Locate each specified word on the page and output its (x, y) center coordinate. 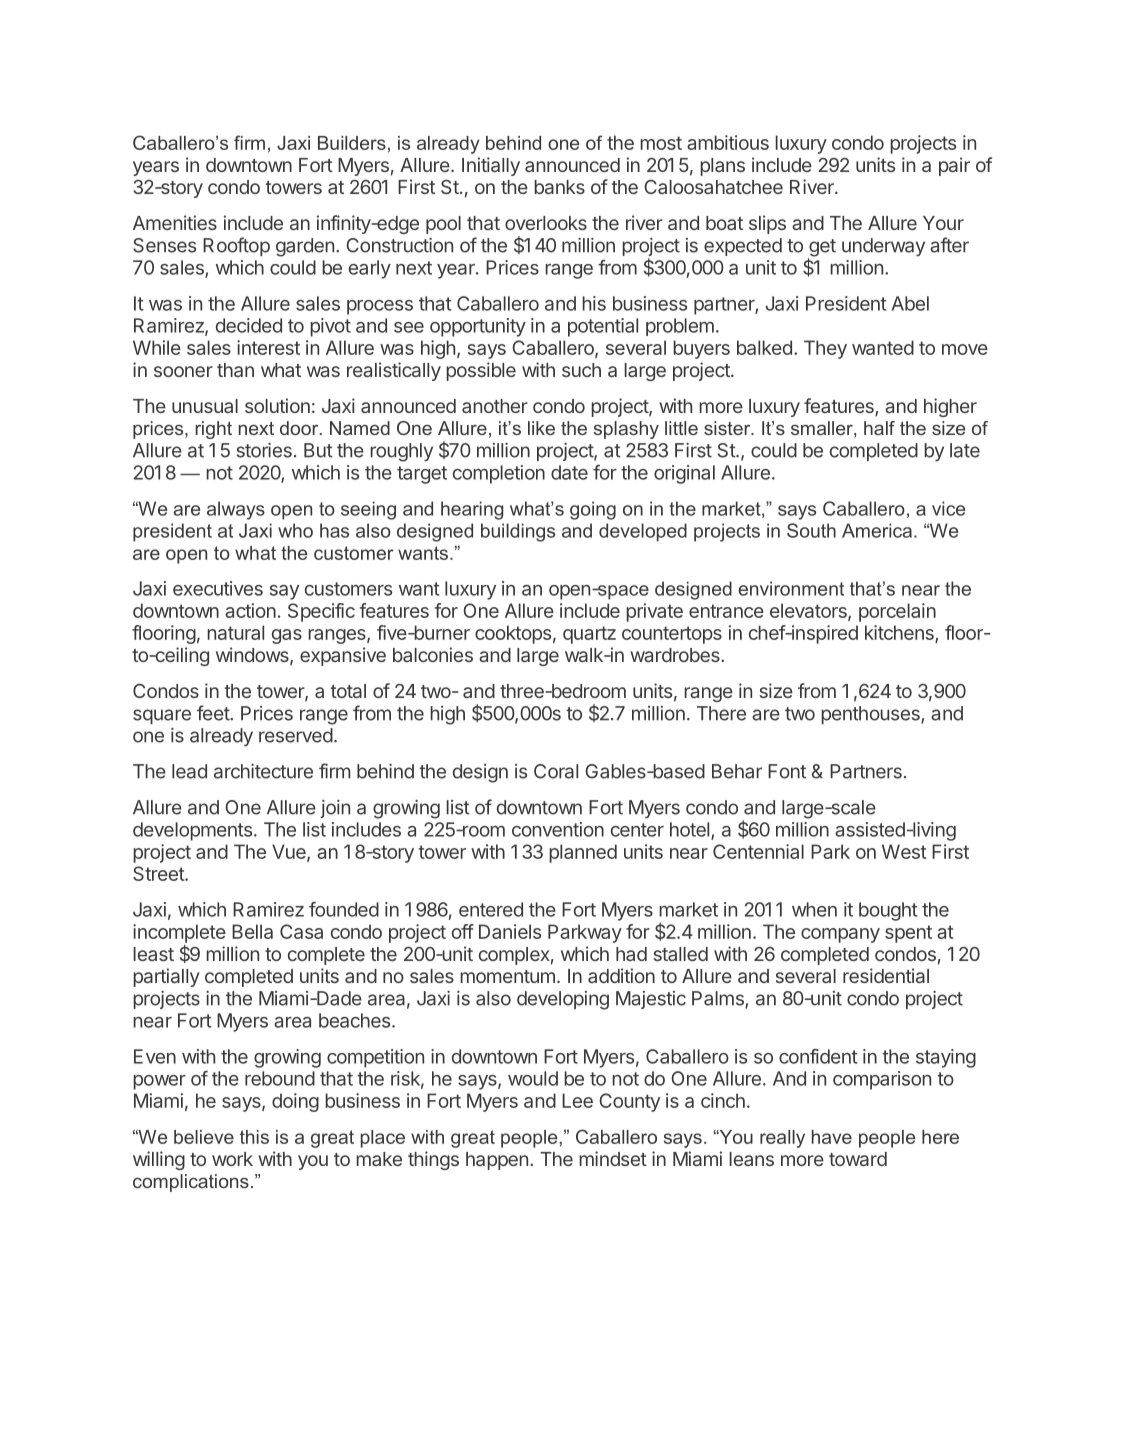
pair (954, 166)
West (904, 851)
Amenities (175, 222)
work (232, 1159)
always (236, 510)
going (593, 510)
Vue (290, 852)
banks (559, 187)
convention (558, 829)
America (878, 530)
